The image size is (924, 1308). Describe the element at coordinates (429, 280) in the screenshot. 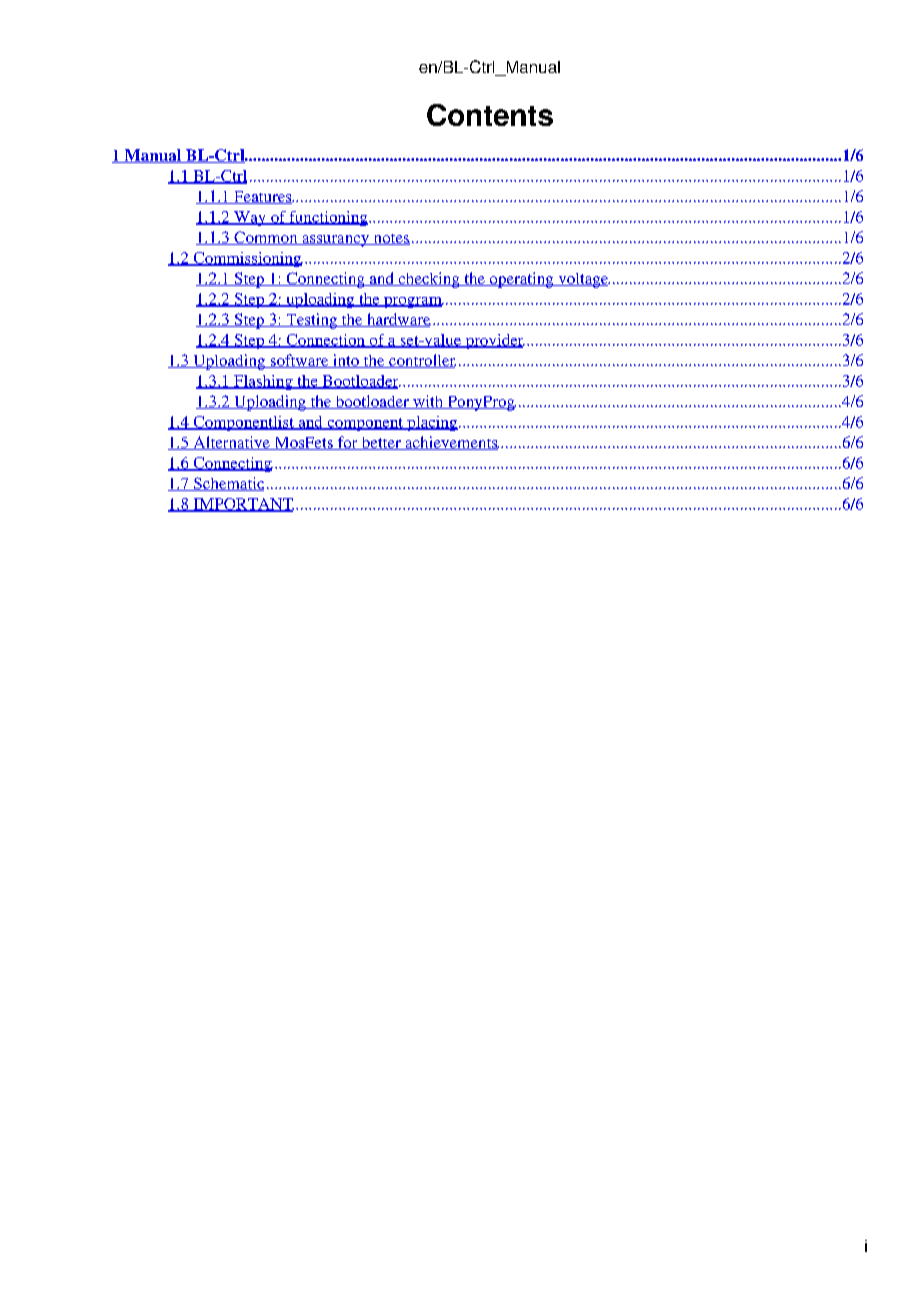

I see `checking` at that location.
